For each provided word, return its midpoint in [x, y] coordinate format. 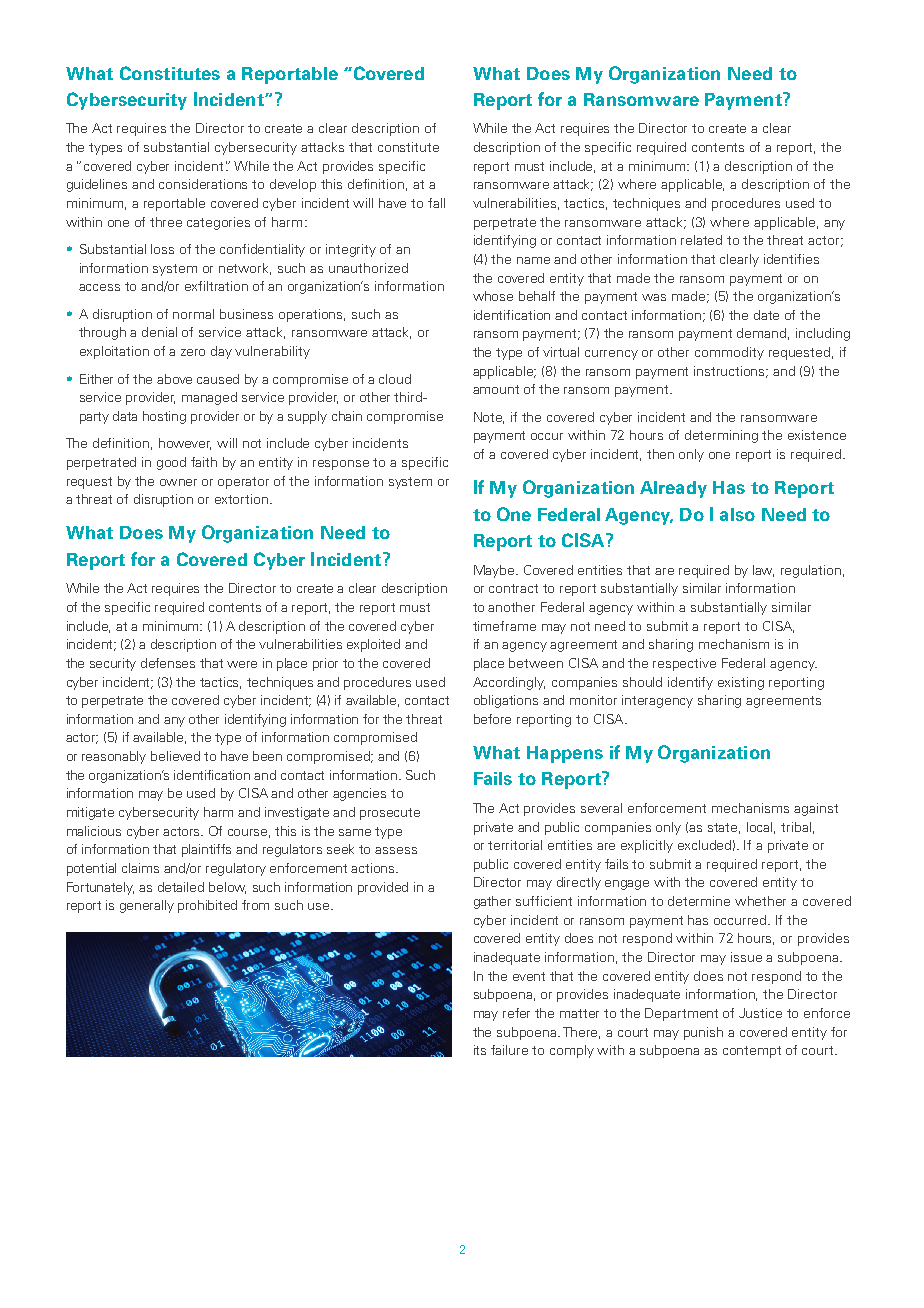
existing [741, 683]
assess [396, 850]
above [174, 379]
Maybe [495, 571]
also [737, 514]
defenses [168, 663]
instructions [731, 372]
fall [436, 203]
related [701, 240]
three [166, 222]
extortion [241, 499]
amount [496, 389]
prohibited [207, 906]
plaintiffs [206, 850]
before [492, 719]
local [761, 828]
